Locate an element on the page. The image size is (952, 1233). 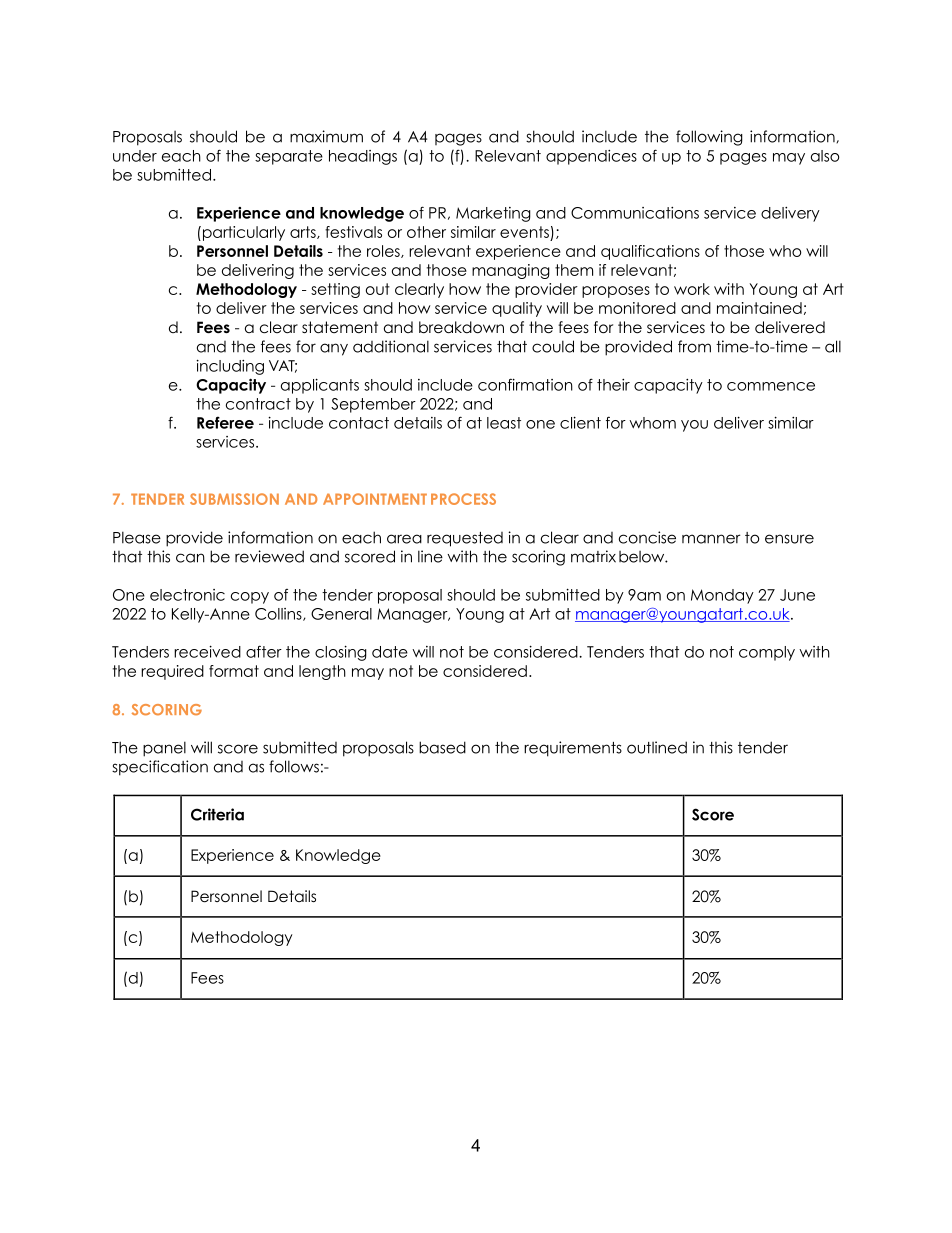
Referee is located at coordinates (225, 422).
